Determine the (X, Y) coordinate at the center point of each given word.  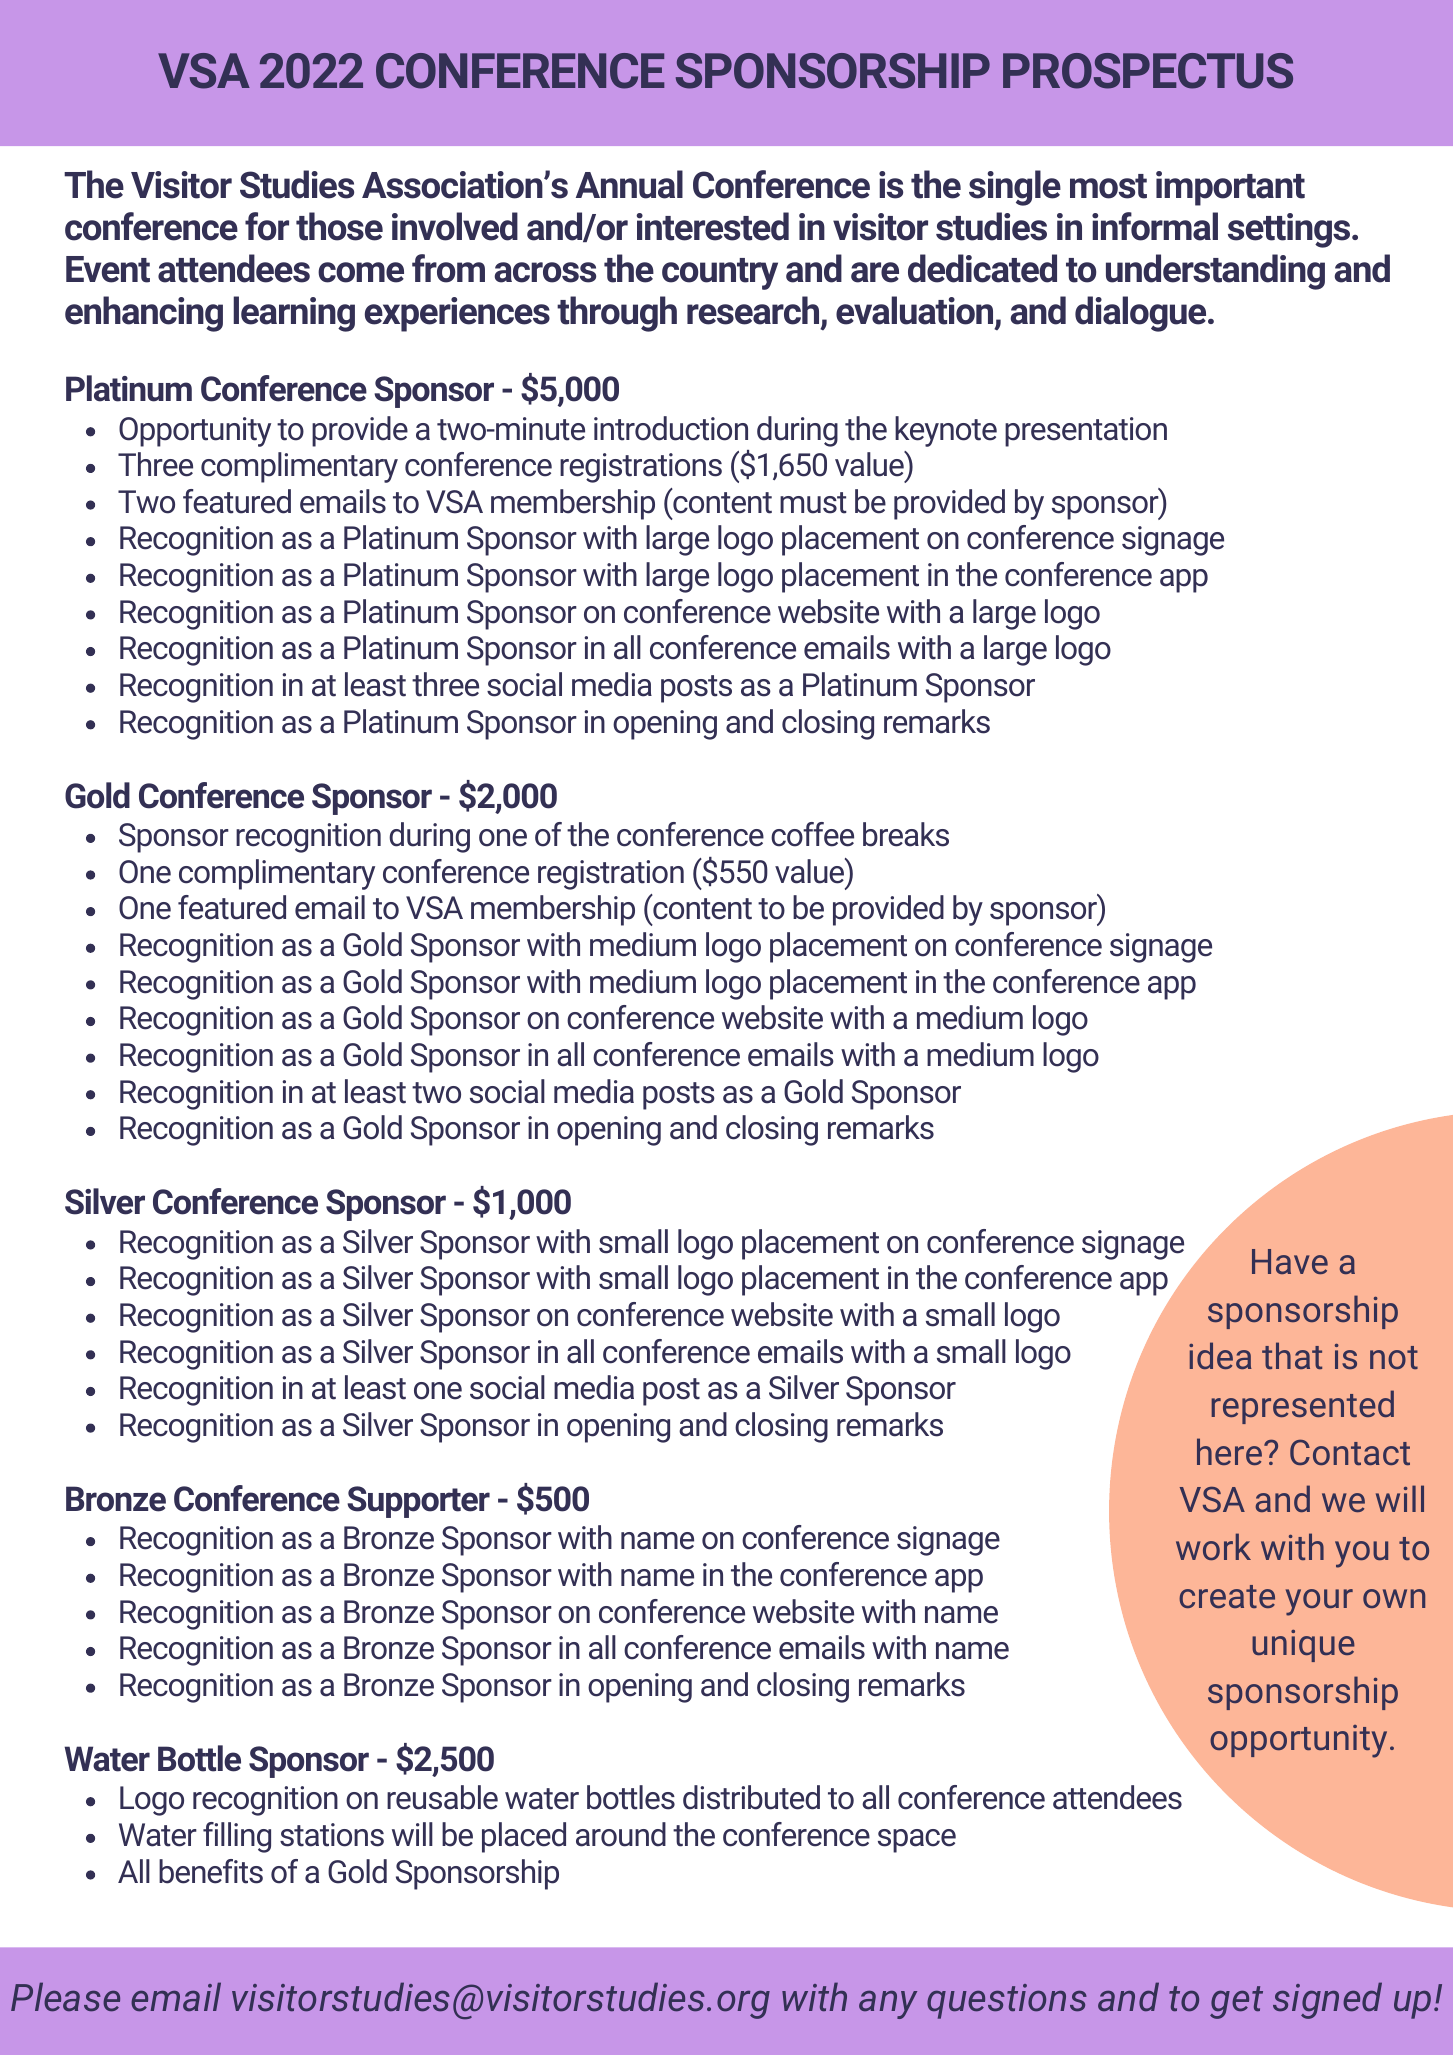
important (1230, 188)
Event (108, 269)
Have (1290, 1261)
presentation (1086, 432)
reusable (442, 1797)
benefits (211, 1871)
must (813, 503)
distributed (751, 1797)
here (1229, 1451)
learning (294, 314)
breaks (906, 834)
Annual (629, 184)
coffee (812, 834)
